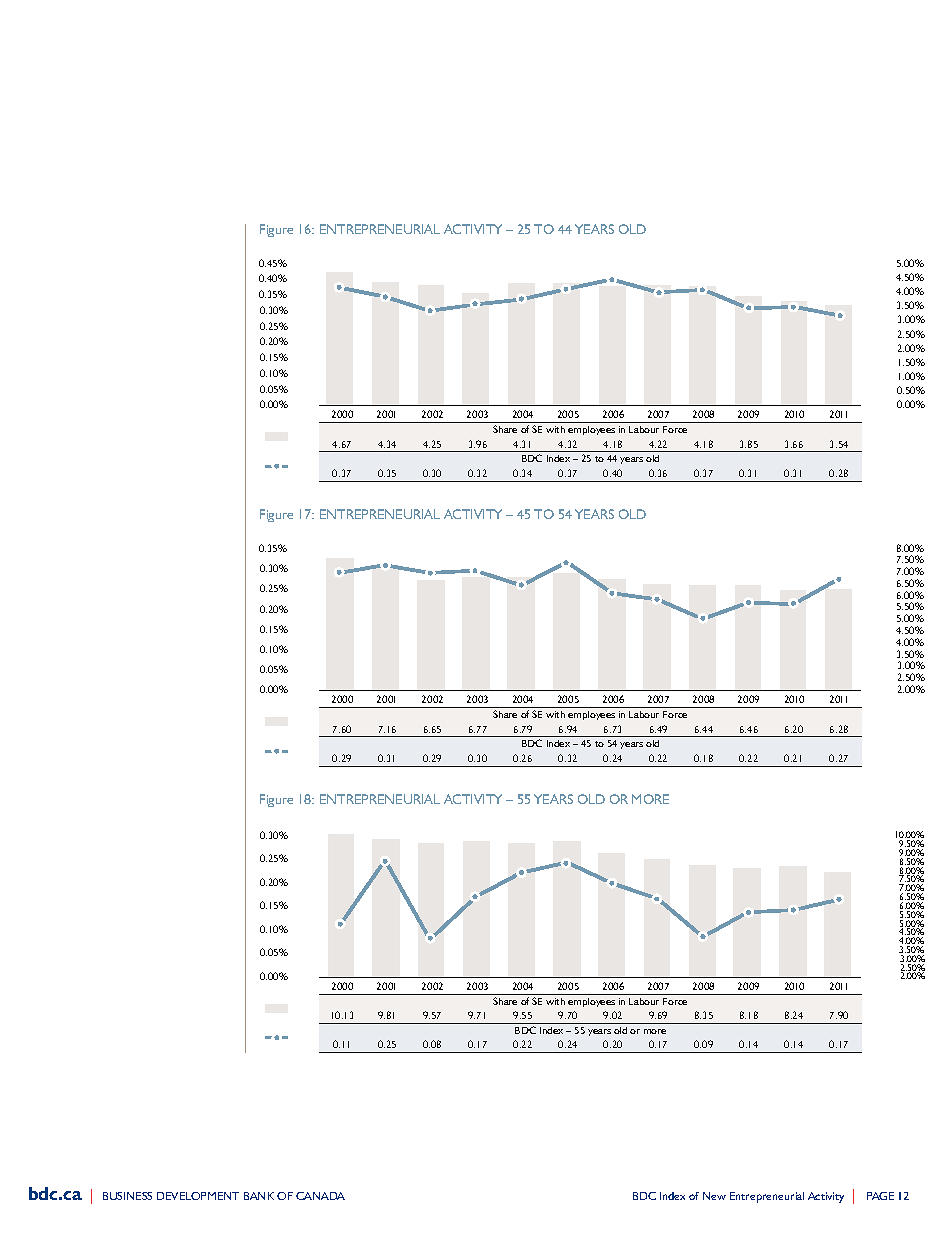 The height and width of the screenshot is (1233, 952). Describe the element at coordinates (880, 1196) in the screenshot. I see `PAGE` at that location.
